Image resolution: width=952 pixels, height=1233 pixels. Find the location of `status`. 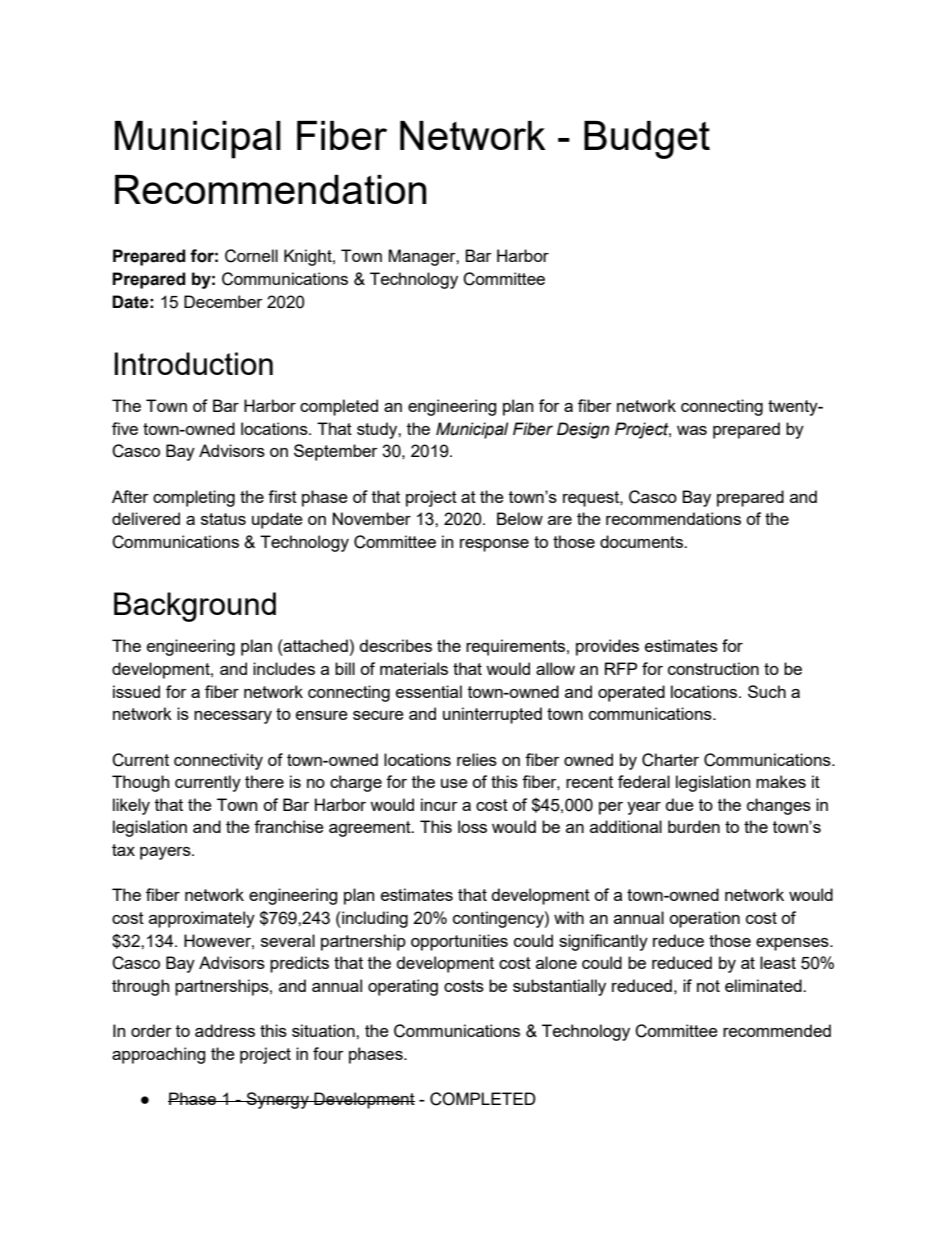

status is located at coordinates (223, 519).
